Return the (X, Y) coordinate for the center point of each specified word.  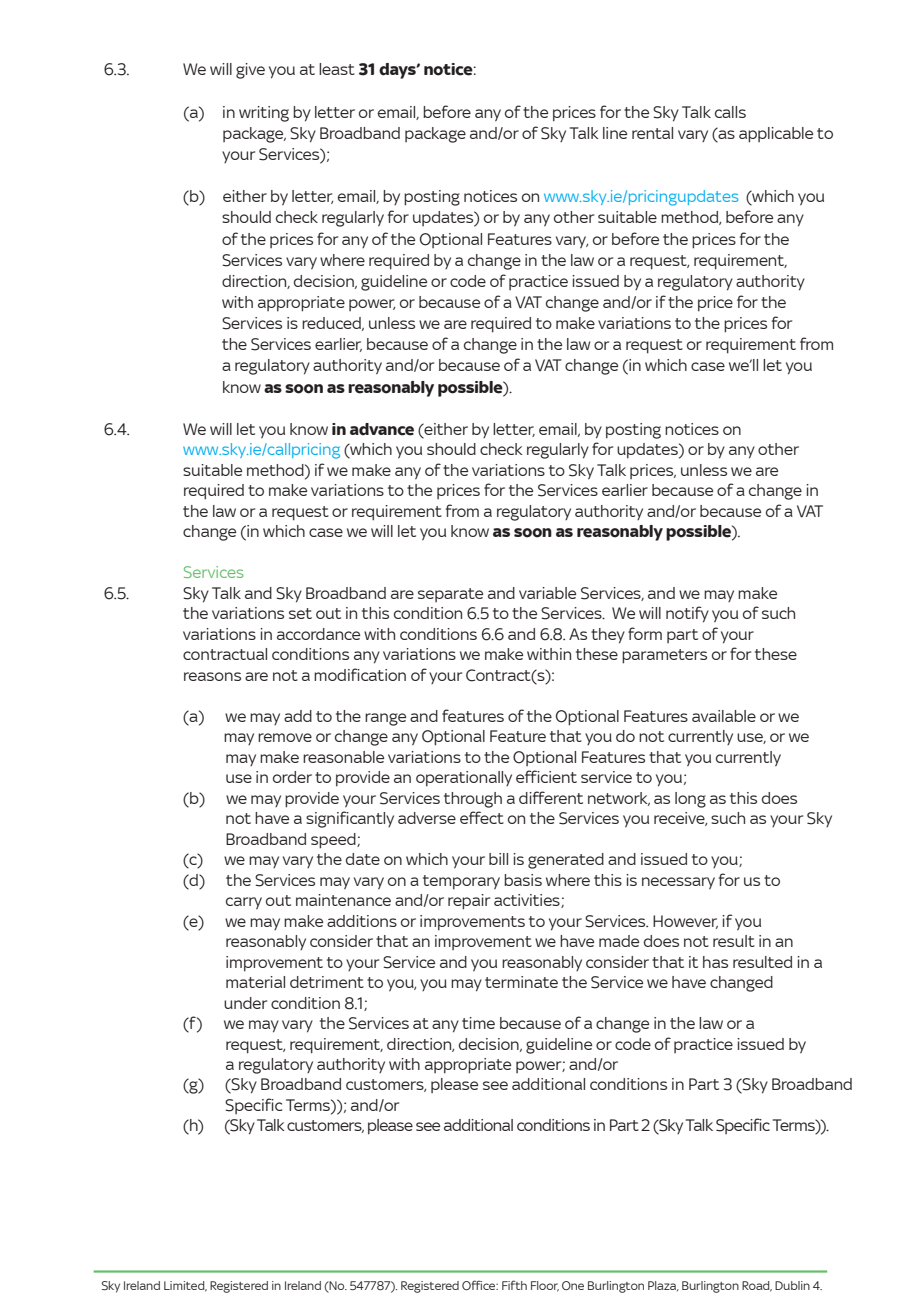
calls (730, 112)
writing (264, 114)
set (300, 613)
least (337, 69)
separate (450, 595)
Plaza (663, 1286)
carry (244, 903)
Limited (185, 1286)
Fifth (514, 1285)
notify (687, 614)
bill (498, 859)
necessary (678, 883)
